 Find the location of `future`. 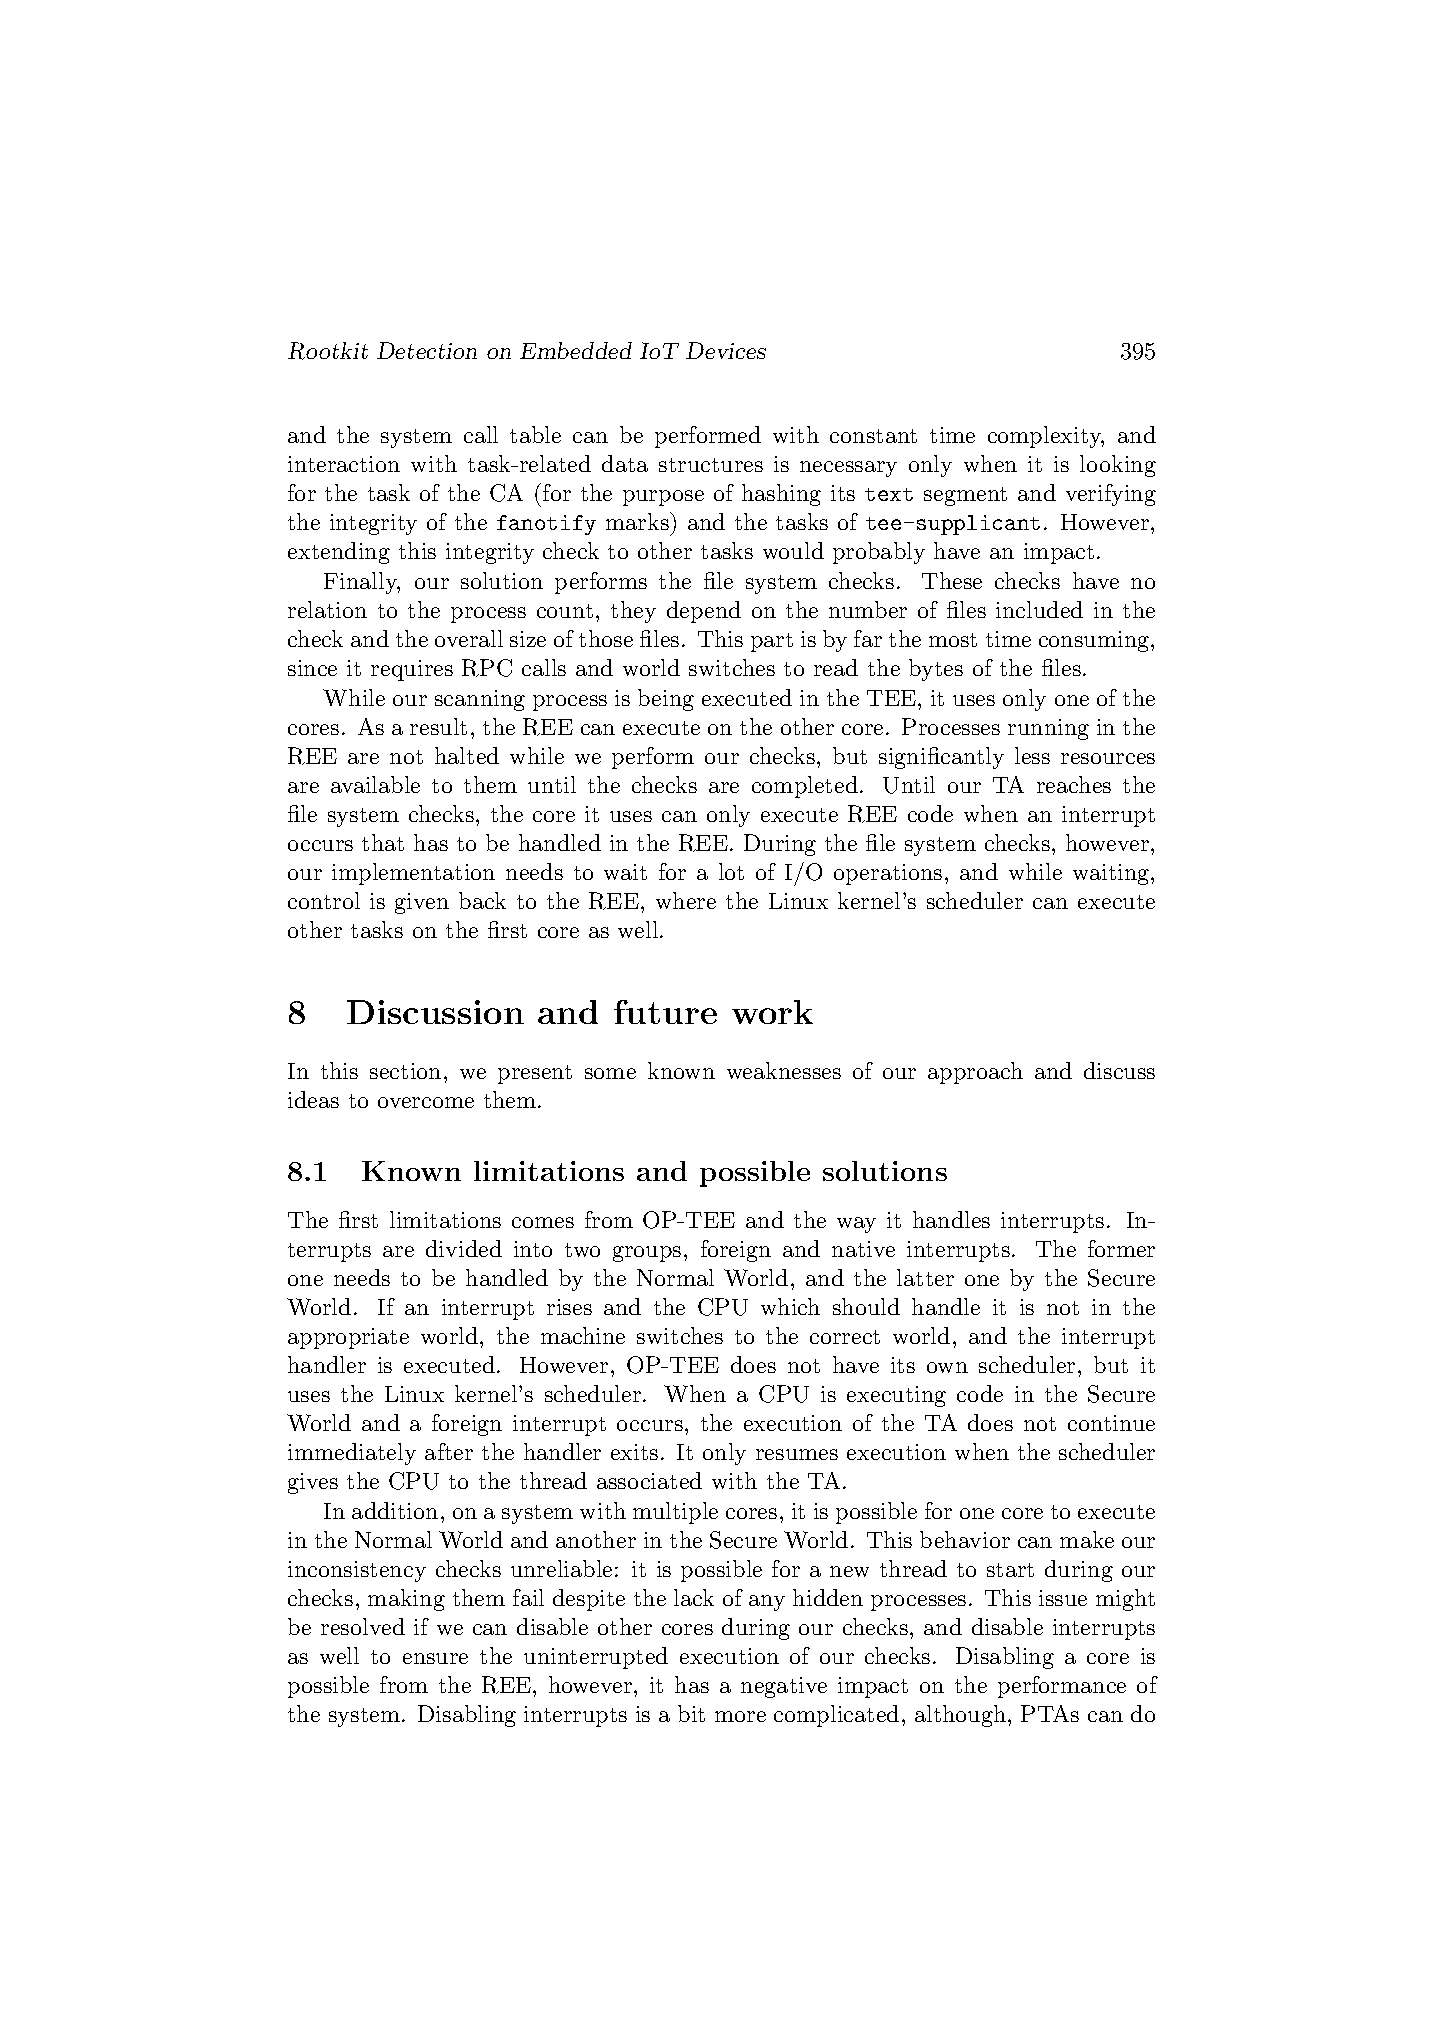

future is located at coordinates (665, 1012).
